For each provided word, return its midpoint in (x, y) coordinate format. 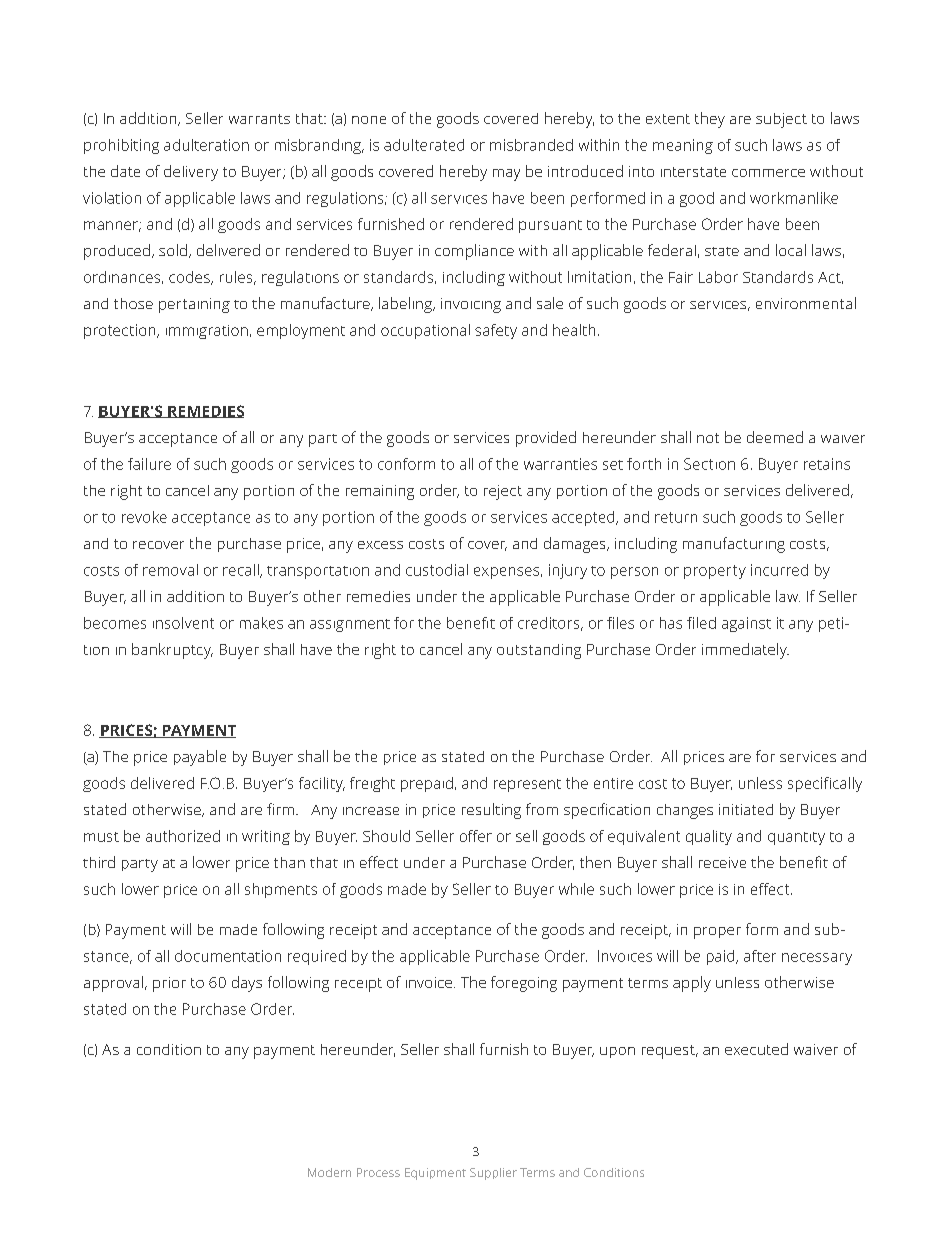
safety (496, 331)
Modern (329, 1172)
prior (169, 984)
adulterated (424, 145)
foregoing (524, 984)
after (760, 956)
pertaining (194, 305)
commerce (768, 173)
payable (200, 758)
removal (170, 570)
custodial (437, 570)
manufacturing (734, 545)
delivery (191, 173)
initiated (746, 809)
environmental (806, 303)
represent (527, 785)
